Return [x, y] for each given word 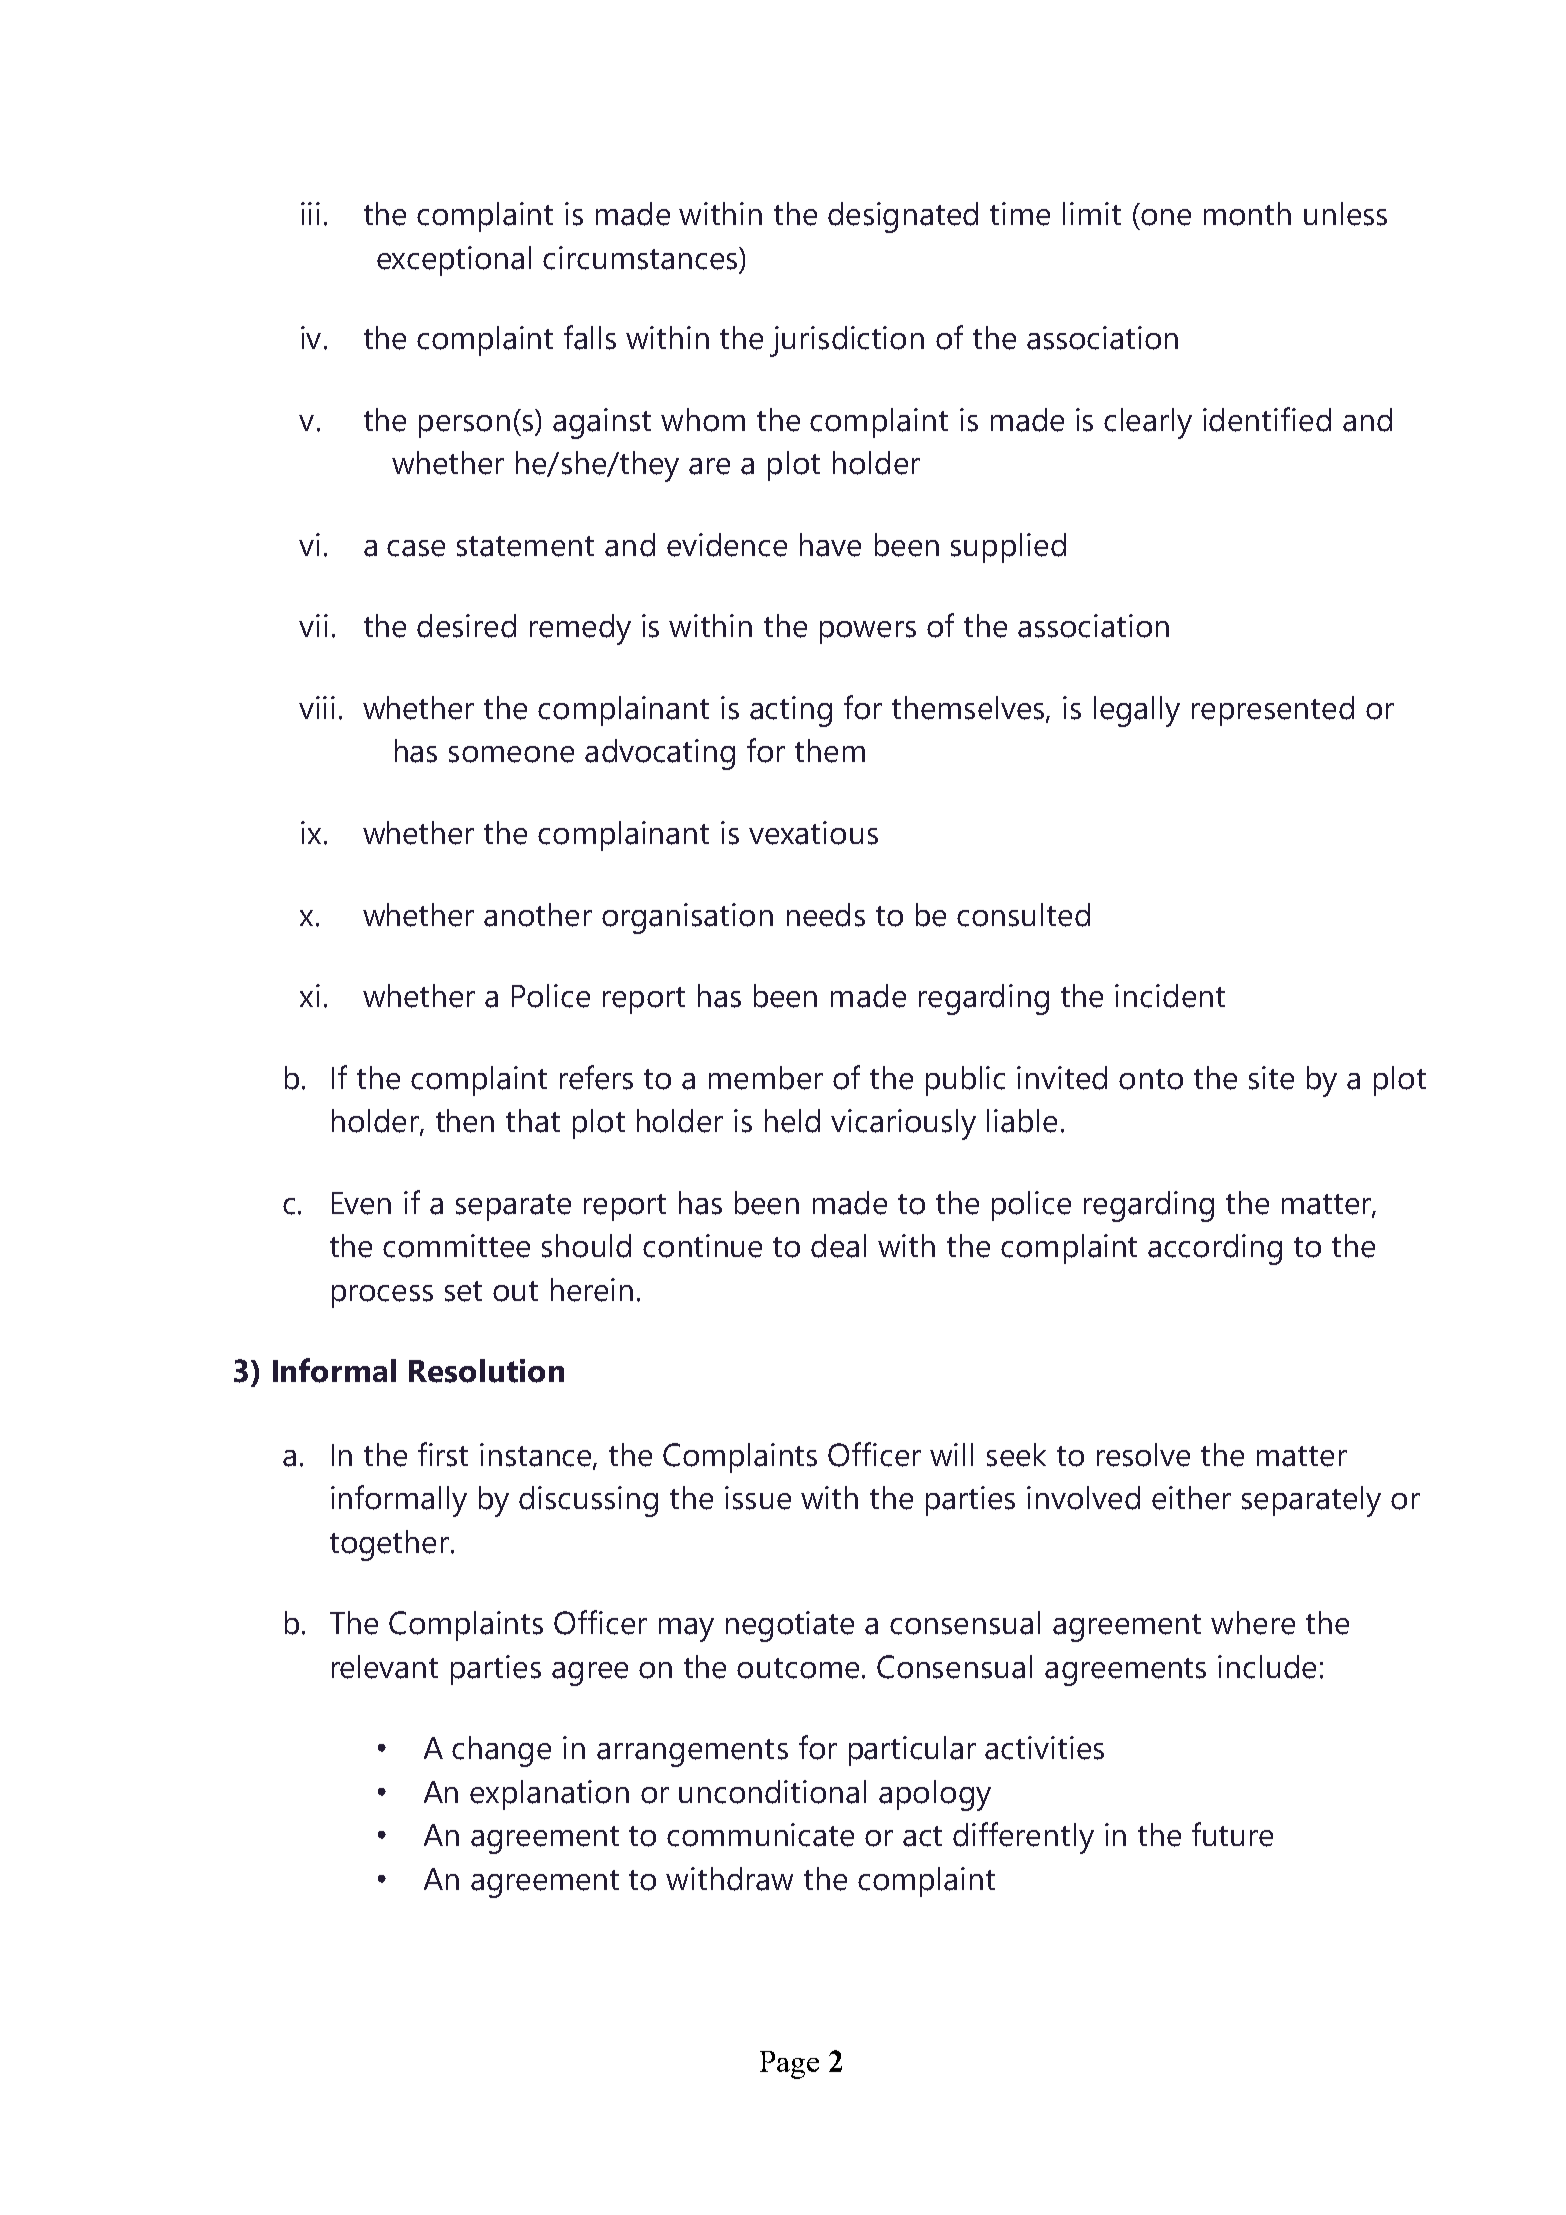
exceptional [454, 261]
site [1271, 1078]
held [792, 1121]
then [465, 1121]
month [1247, 214]
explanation [549, 1795]
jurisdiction [847, 341]
